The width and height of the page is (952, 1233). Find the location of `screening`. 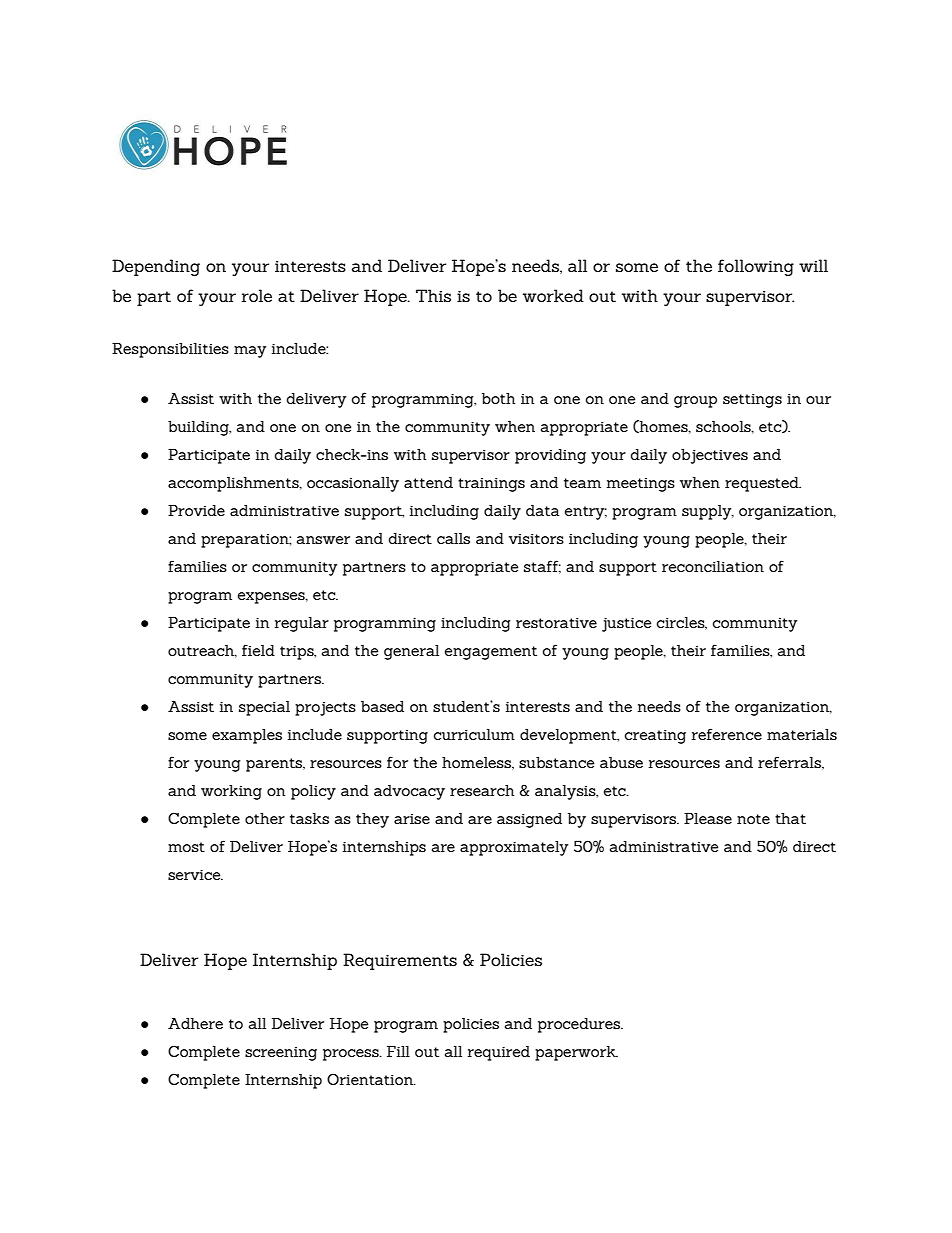

screening is located at coordinates (281, 1054).
